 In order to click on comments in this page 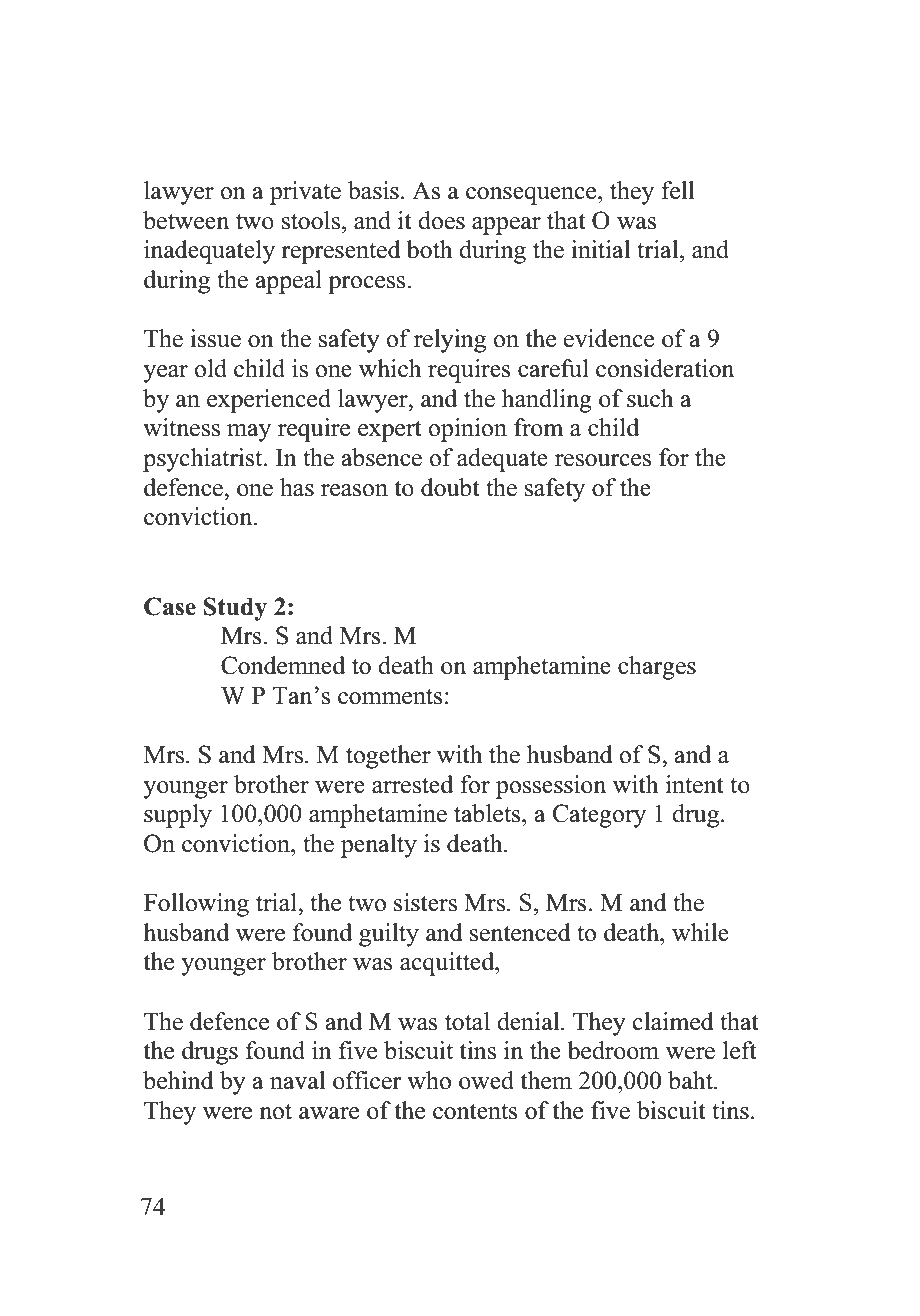, I will do `click(390, 697)`.
